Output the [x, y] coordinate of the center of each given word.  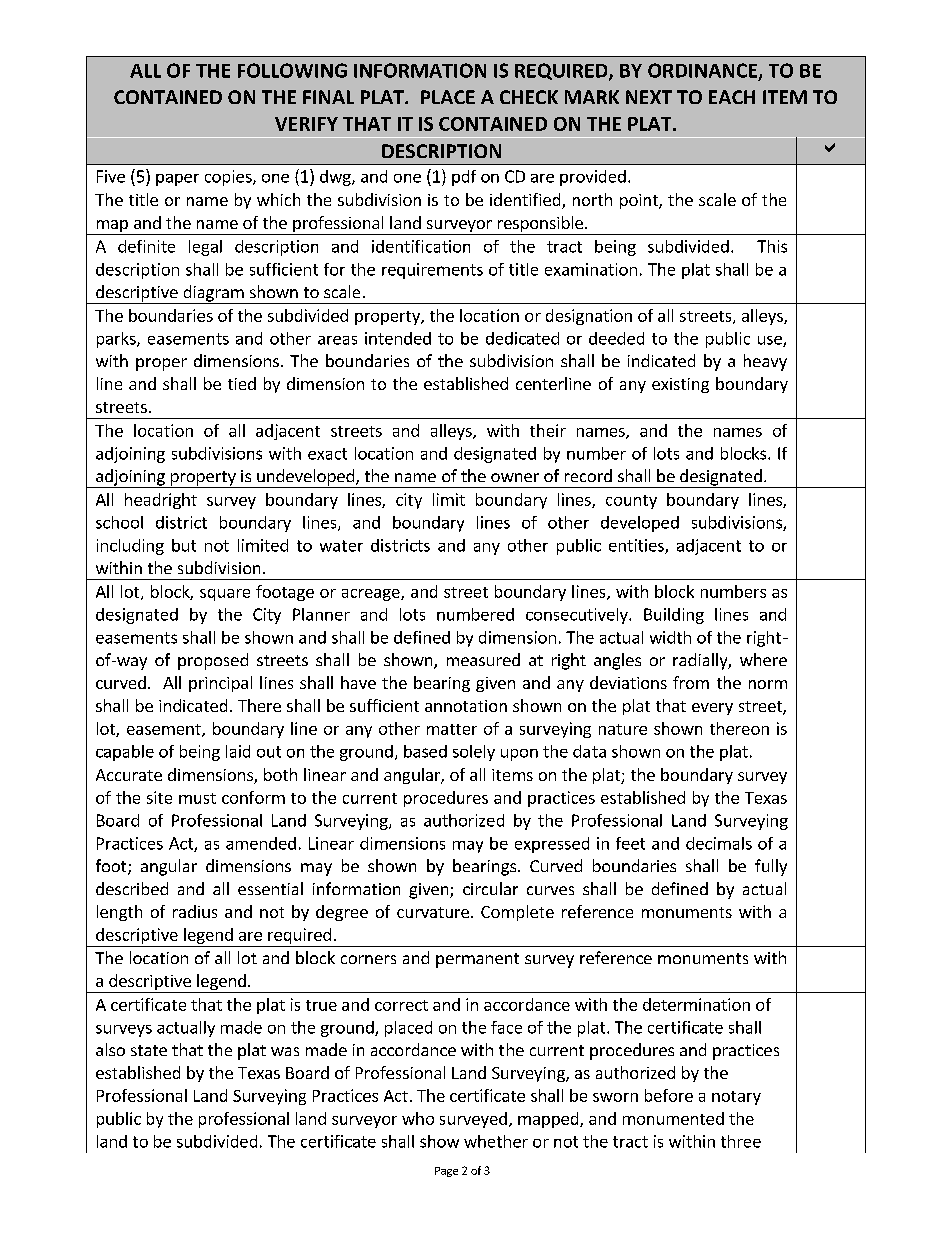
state [149, 1050]
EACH [732, 97]
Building [674, 616]
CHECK [529, 97]
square [225, 595]
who [418, 1118]
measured [483, 659]
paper [177, 180]
